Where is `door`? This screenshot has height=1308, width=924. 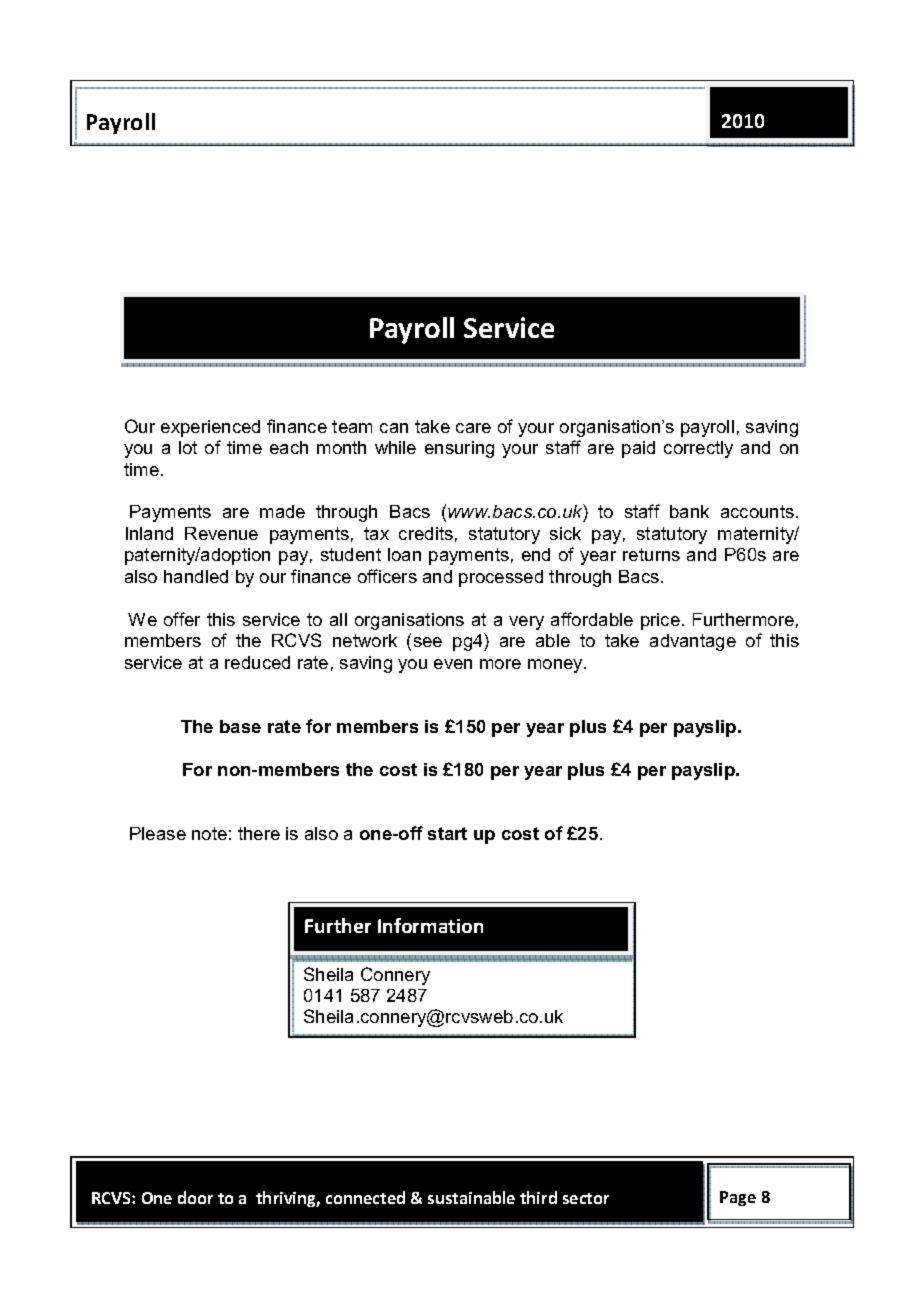 door is located at coordinates (195, 1197).
